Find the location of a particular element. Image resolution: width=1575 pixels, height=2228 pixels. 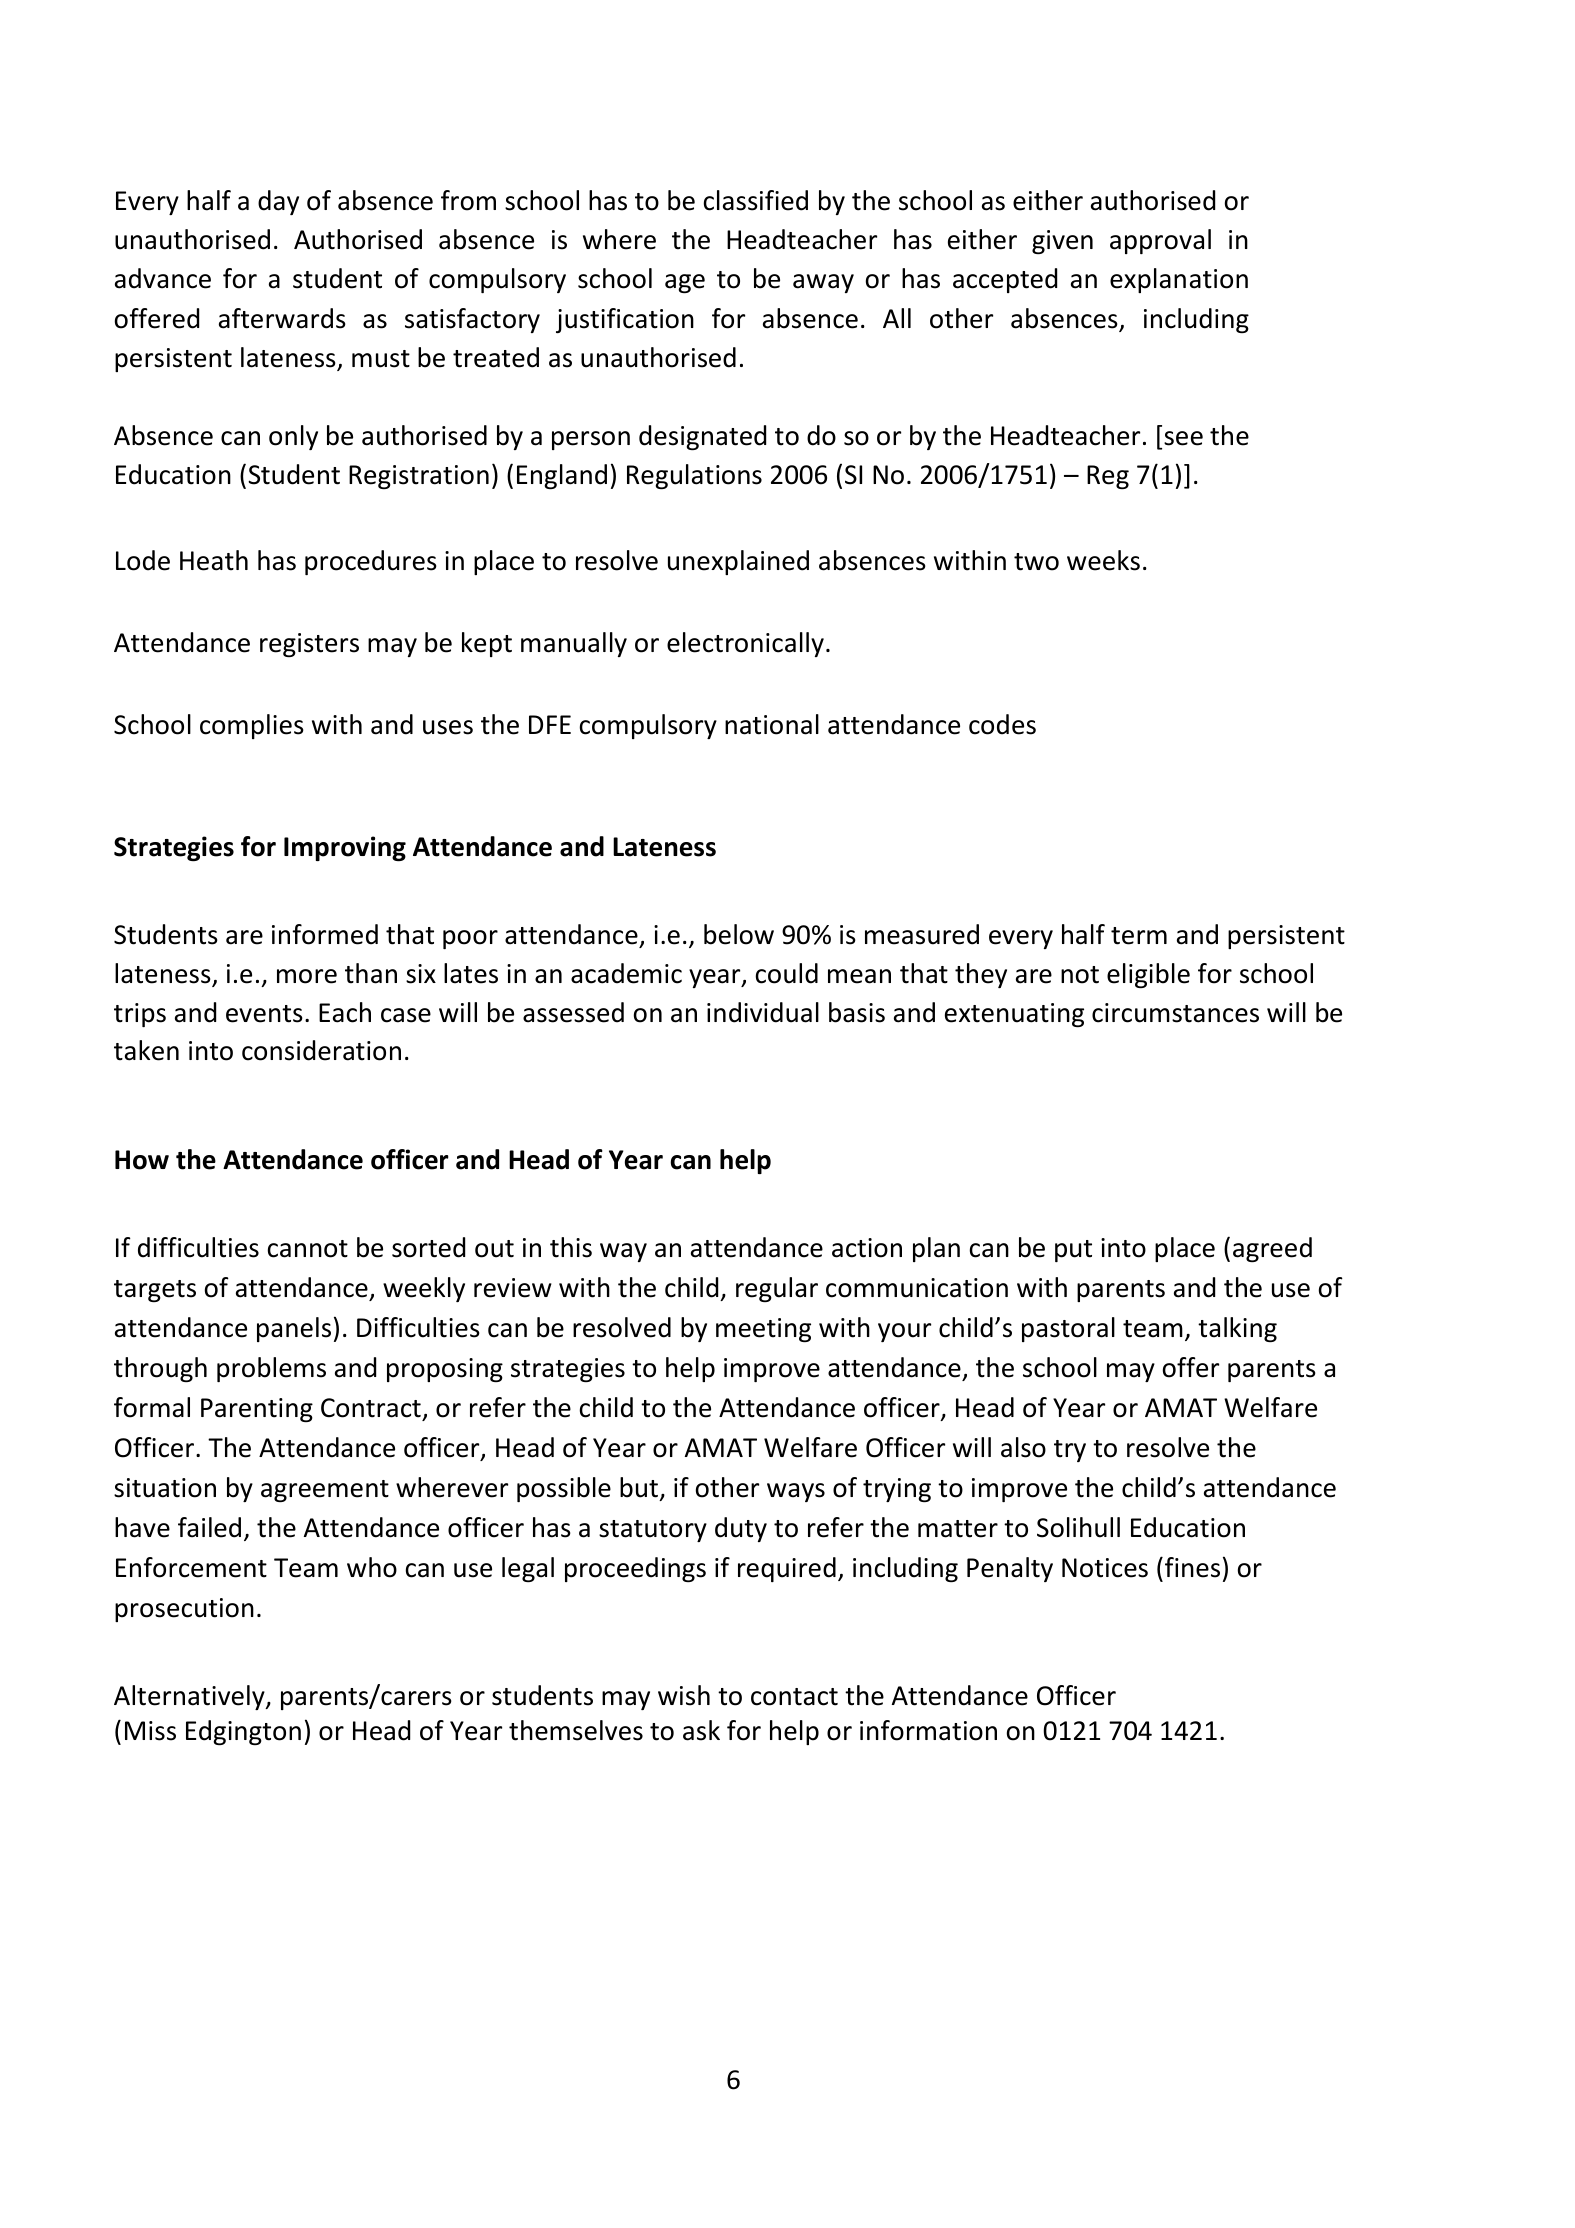

below is located at coordinates (739, 934).
